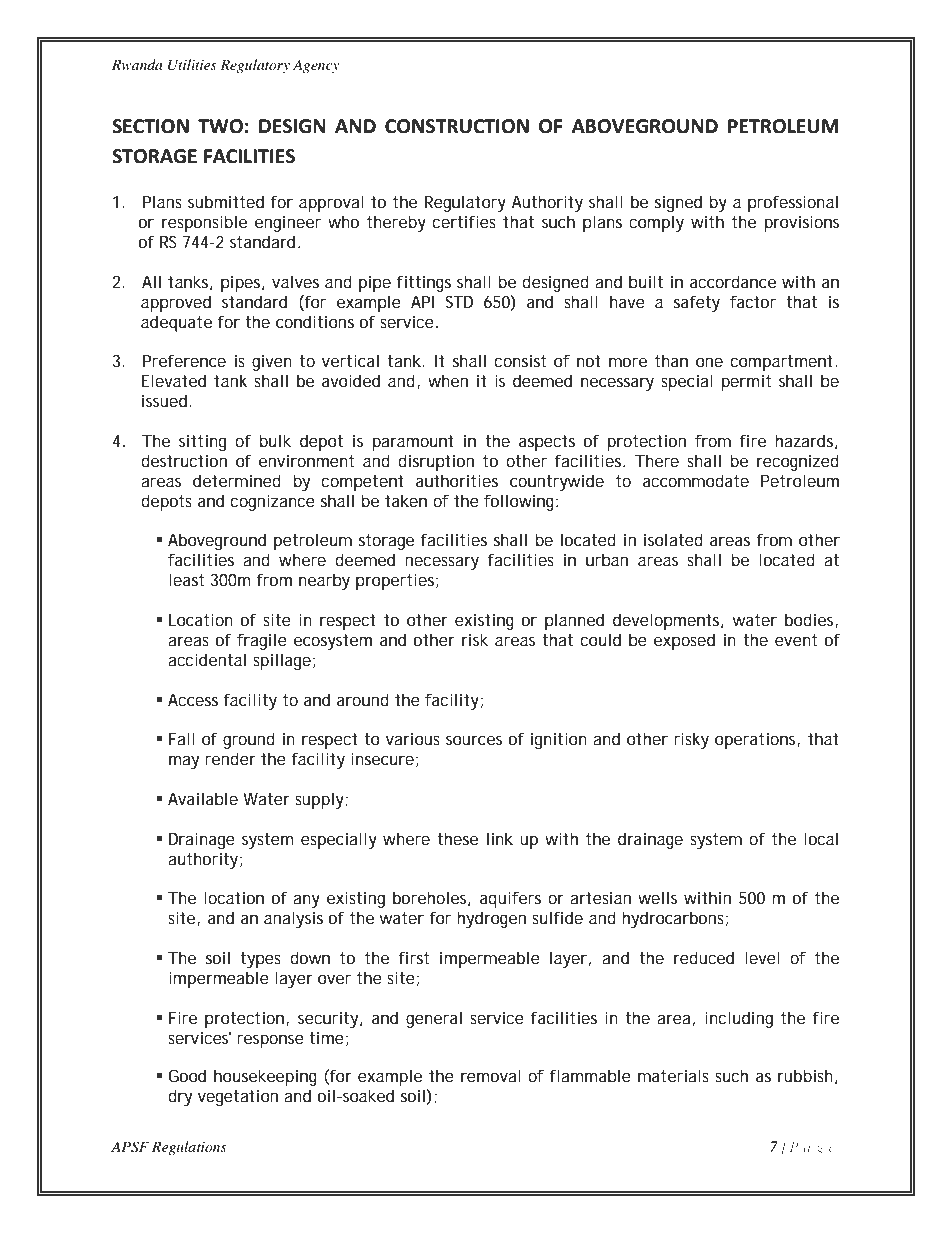 This page has width=952, height=1233. I want to click on professional, so click(793, 203).
